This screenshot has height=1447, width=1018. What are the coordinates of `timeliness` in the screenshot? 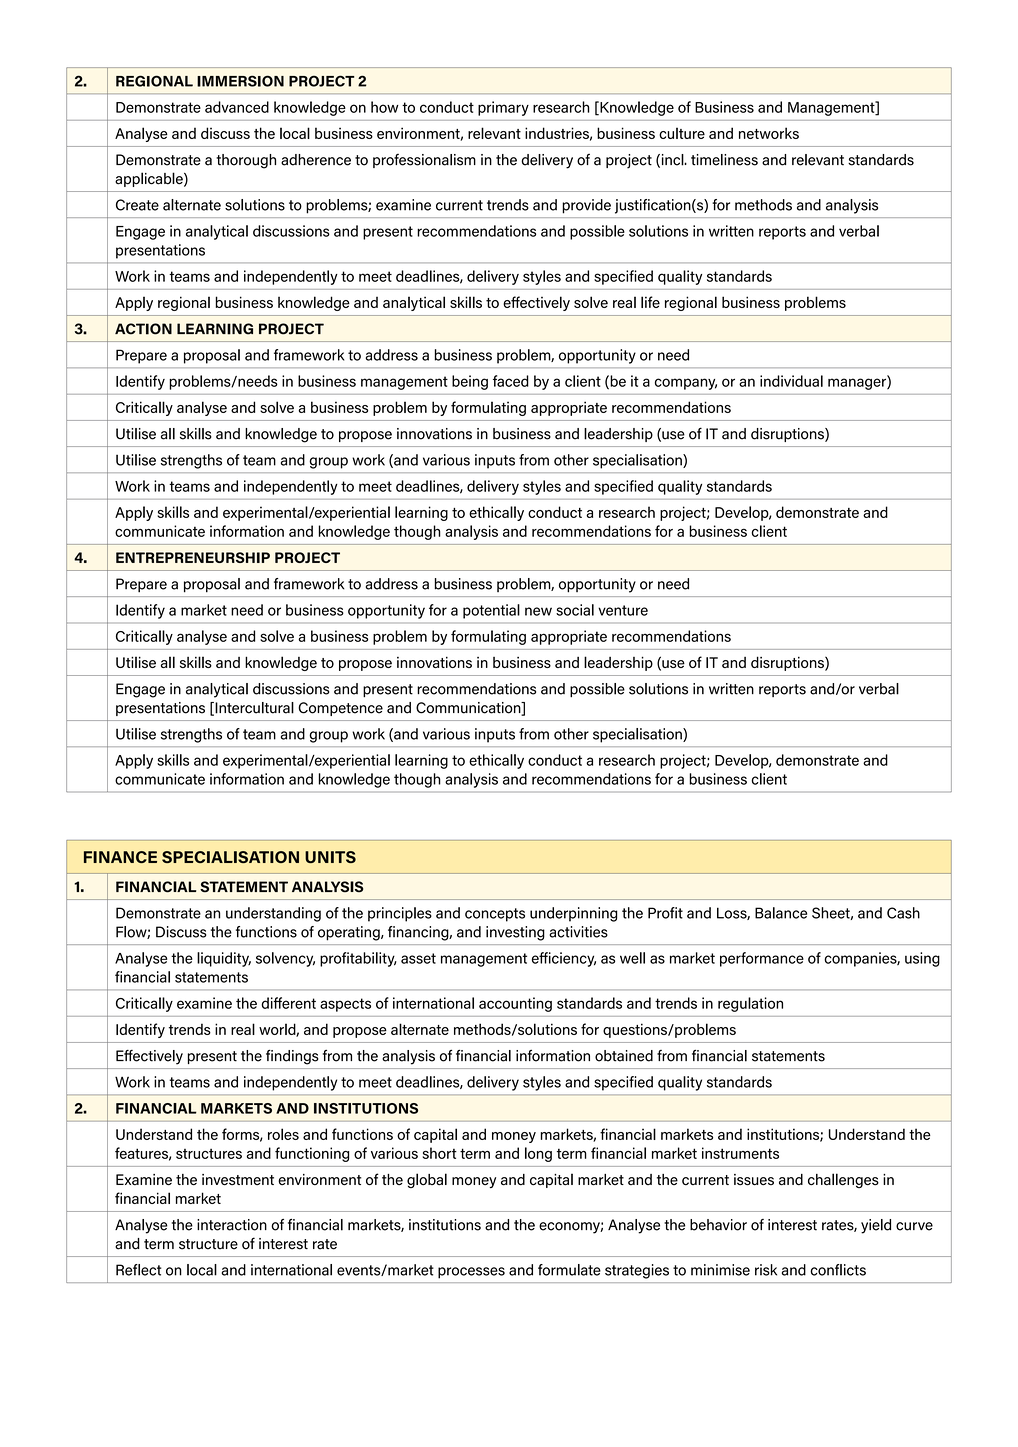 It's located at (724, 160).
